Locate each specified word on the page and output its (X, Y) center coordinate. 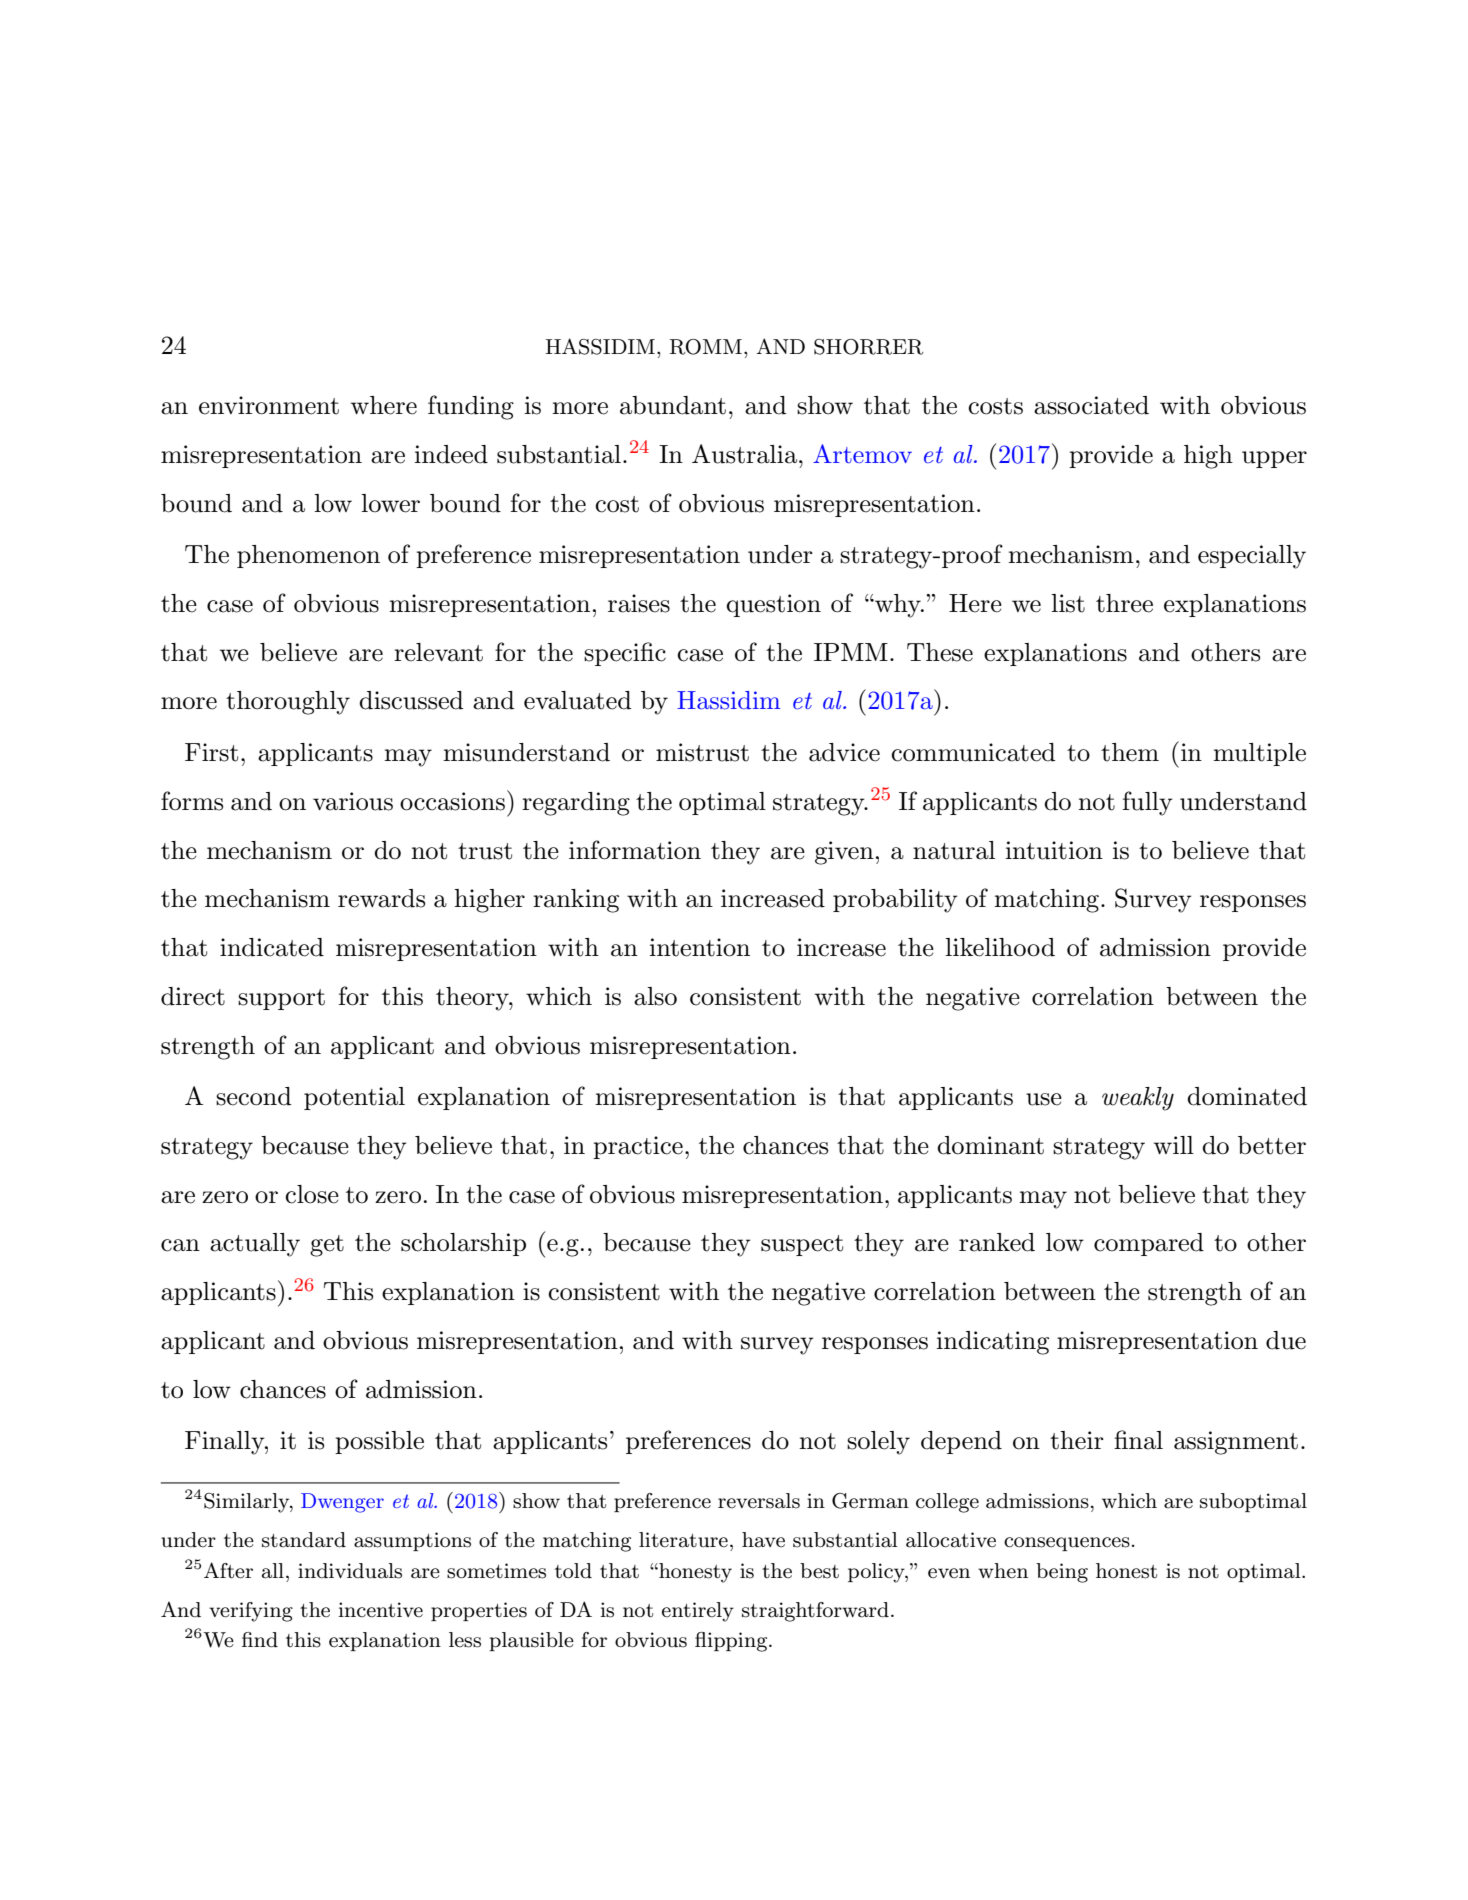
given (844, 853)
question (773, 605)
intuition (1054, 850)
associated (1091, 405)
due (1286, 1340)
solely (878, 1443)
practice (638, 1147)
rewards (381, 898)
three (1124, 603)
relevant (438, 652)
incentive (380, 1610)
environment (269, 405)
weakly (1138, 1099)
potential (354, 1098)
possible (379, 1442)
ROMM (706, 347)
